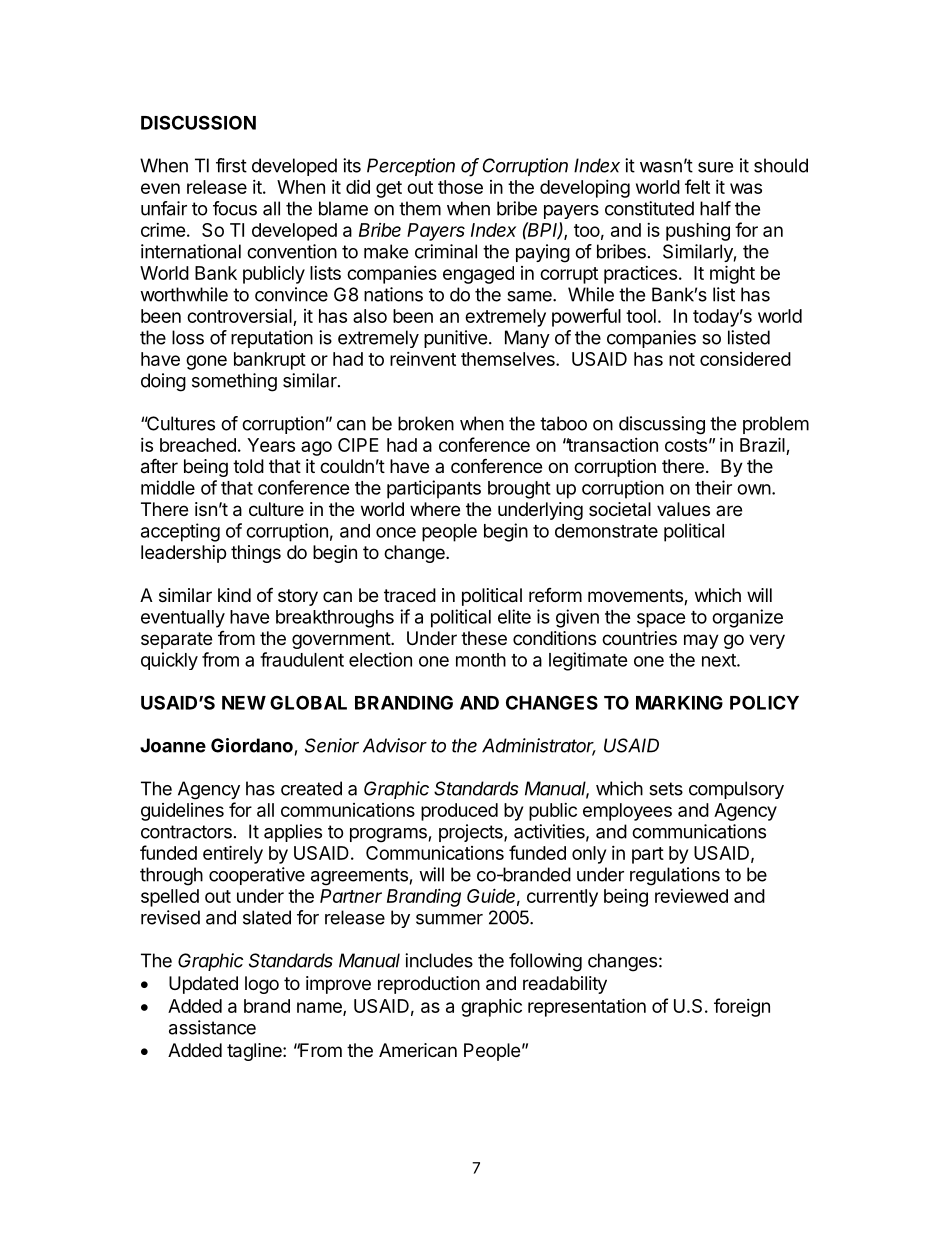  What do you see at coordinates (234, 595) in the screenshot?
I see `kind` at bounding box center [234, 595].
